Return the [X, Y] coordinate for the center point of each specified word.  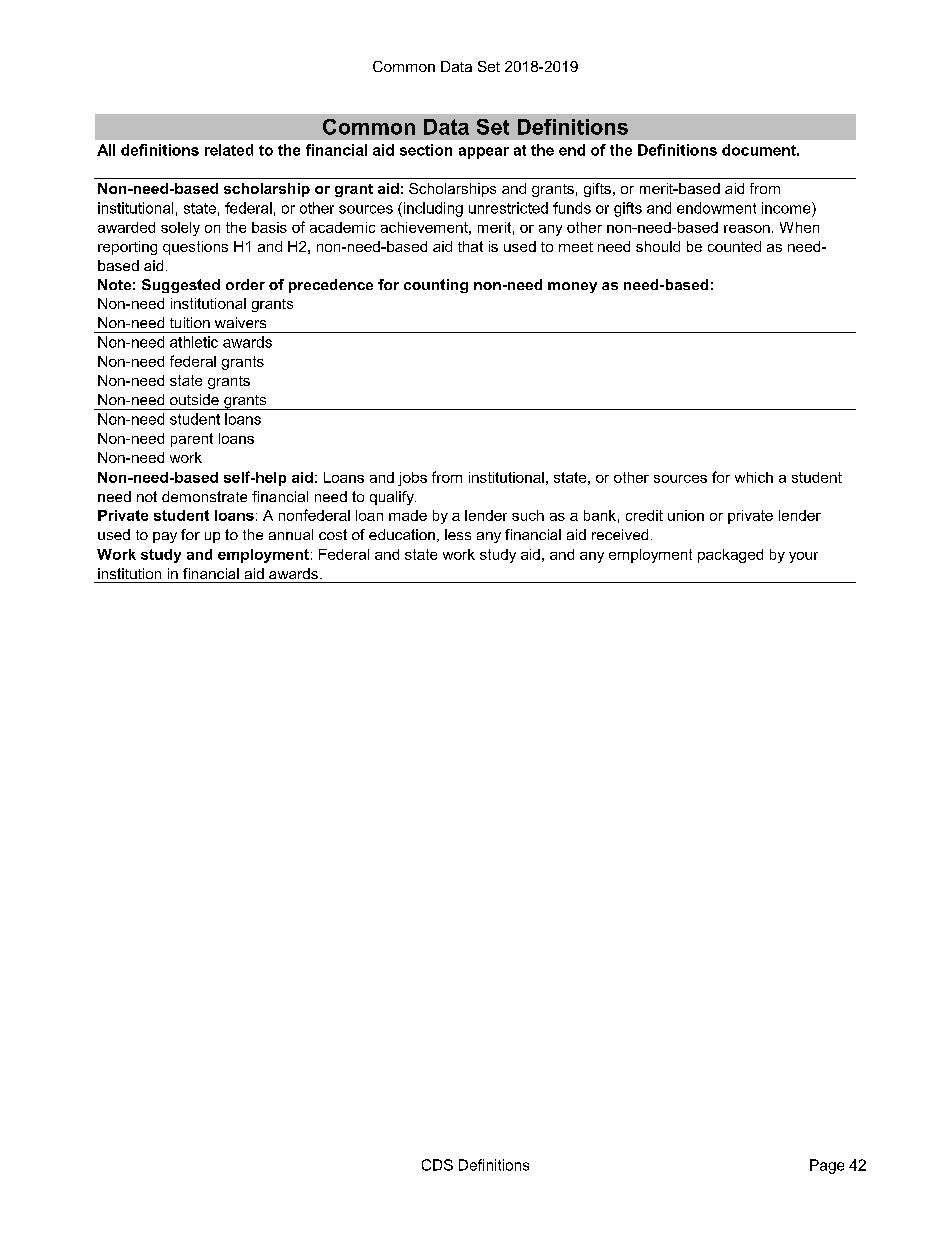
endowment [716, 208]
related [229, 150]
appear [484, 153]
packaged [730, 556]
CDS [437, 1165]
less [458, 534]
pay [165, 537]
